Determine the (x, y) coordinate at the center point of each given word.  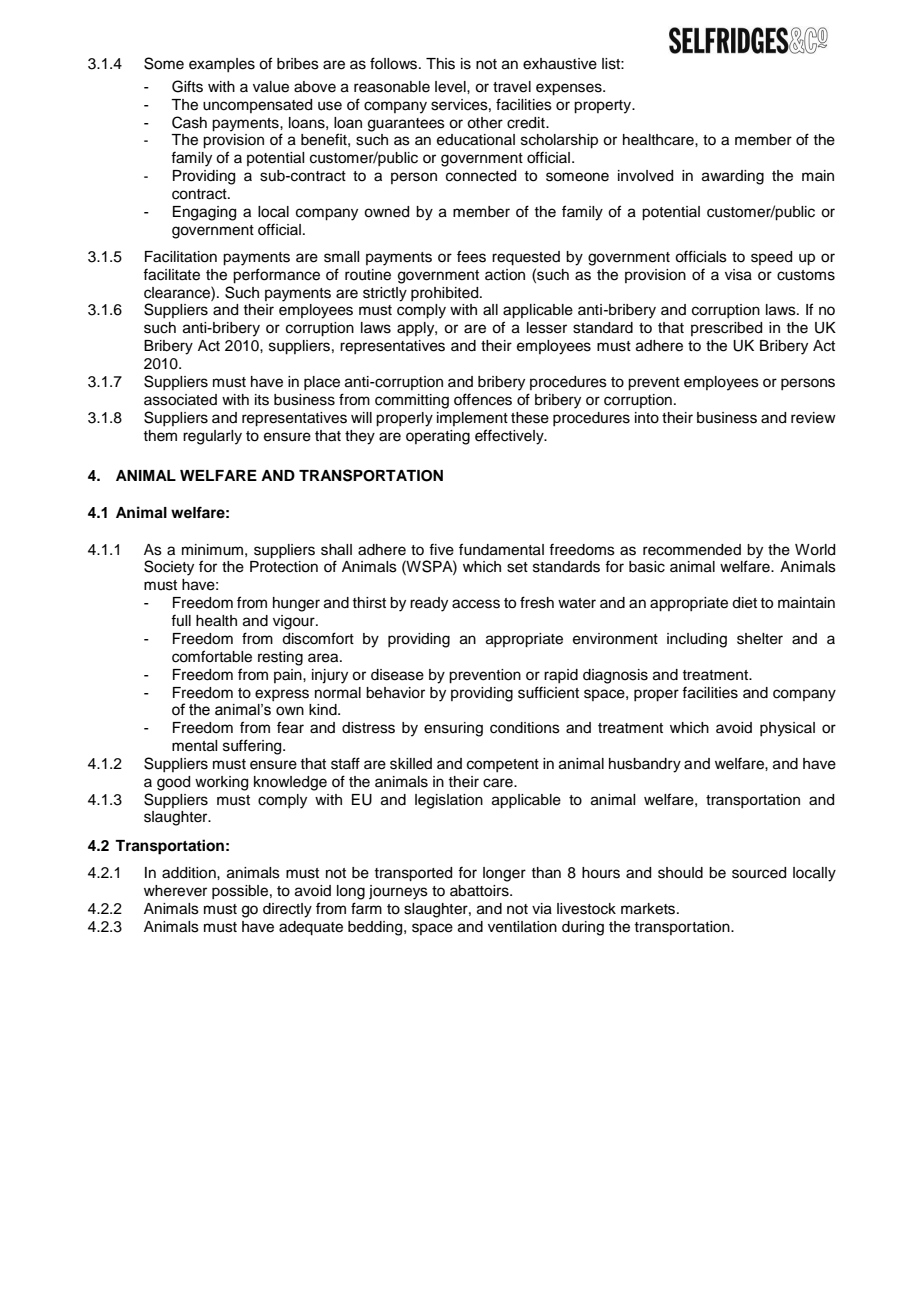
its (262, 400)
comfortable (212, 656)
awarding (733, 177)
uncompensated (257, 106)
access (476, 604)
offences (483, 399)
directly (287, 910)
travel (512, 87)
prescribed (726, 329)
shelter (760, 639)
